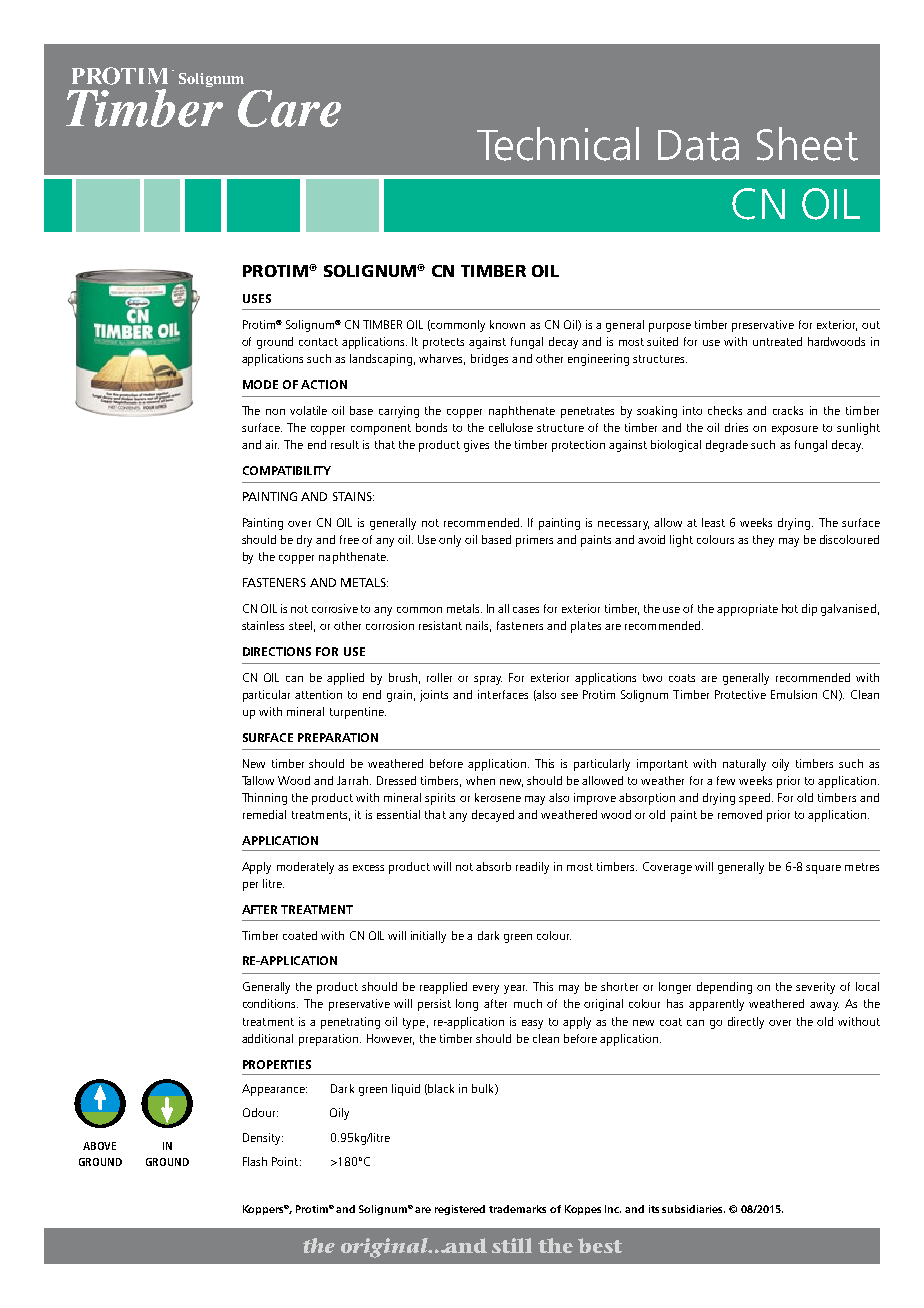 The image size is (924, 1308). Describe the element at coordinates (807, 144) in the screenshot. I see `Sheet` at that location.
